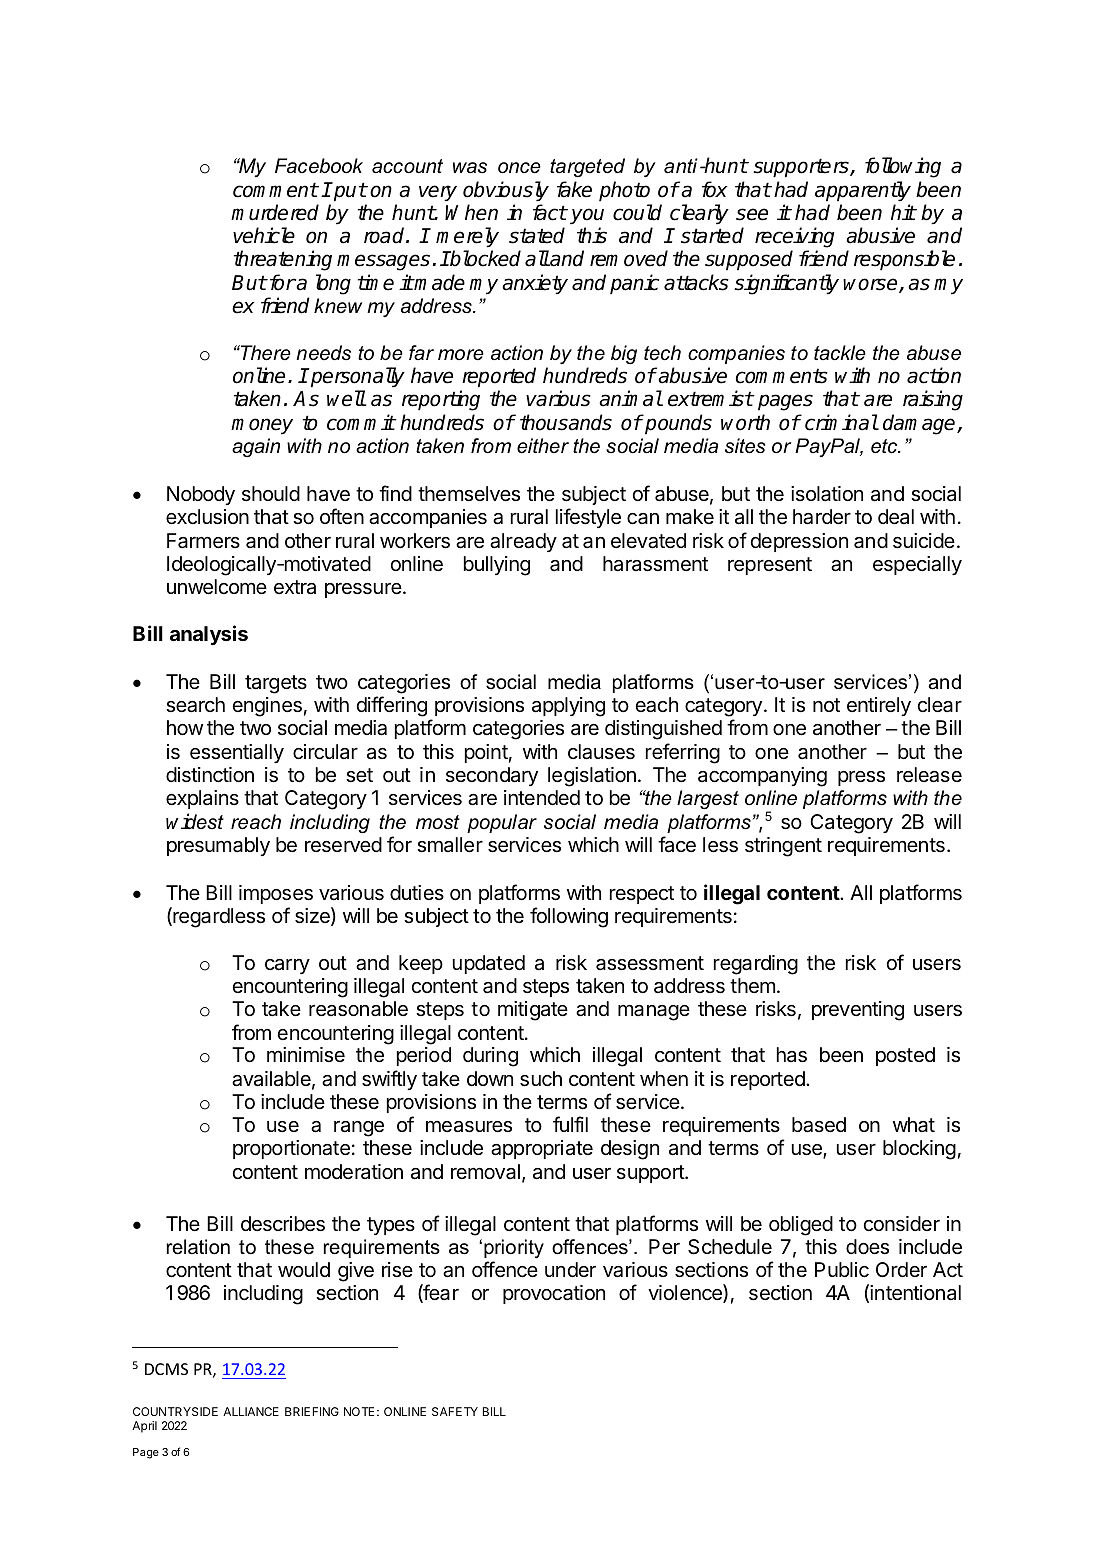 The width and height of the document is (1095, 1549). Describe the element at coordinates (275, 212) in the document. I see `murdered` at that location.
